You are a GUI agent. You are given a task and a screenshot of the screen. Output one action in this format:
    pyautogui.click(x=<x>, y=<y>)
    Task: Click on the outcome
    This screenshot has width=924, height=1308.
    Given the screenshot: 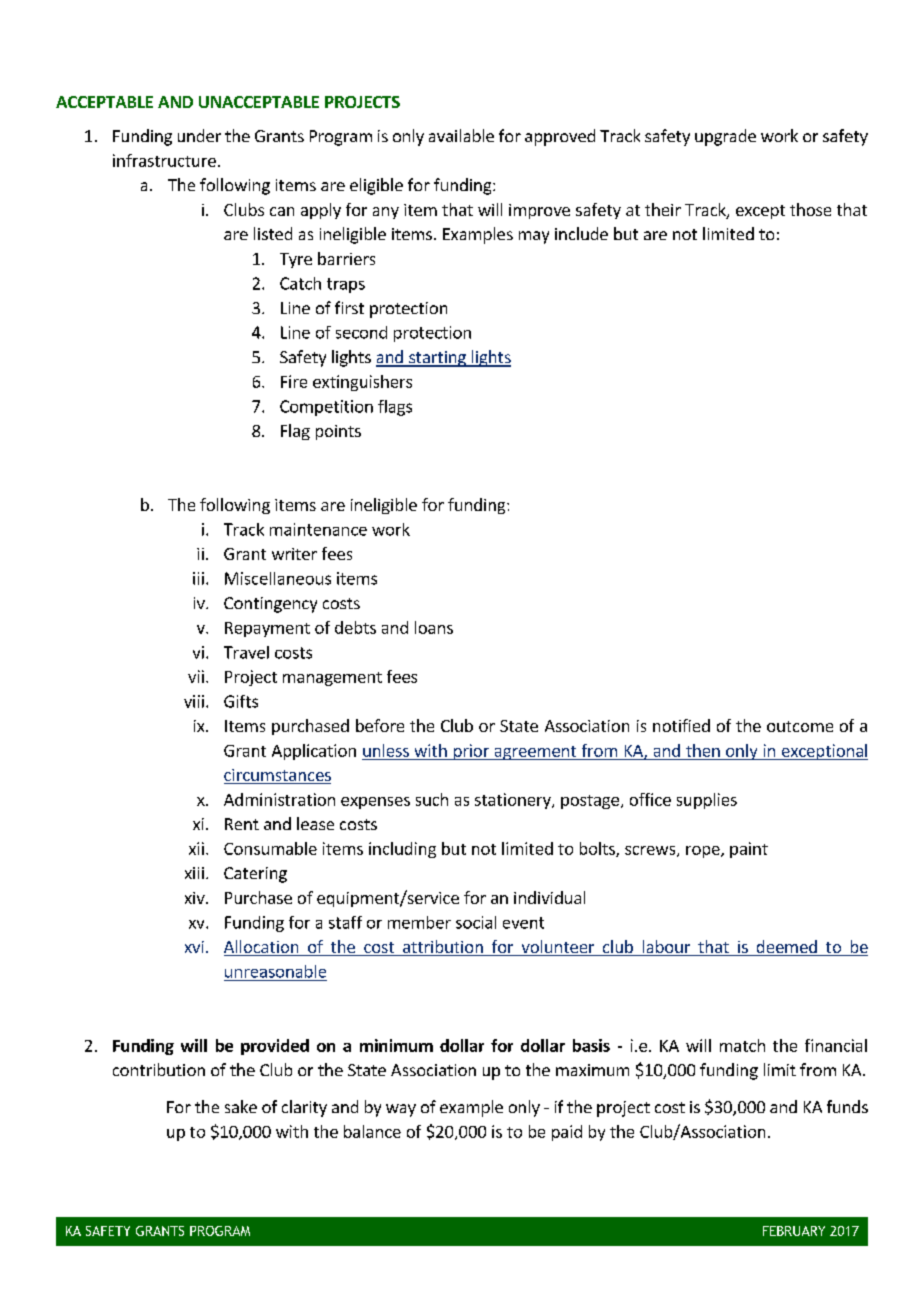 What is the action you would take?
    pyautogui.click(x=800, y=726)
